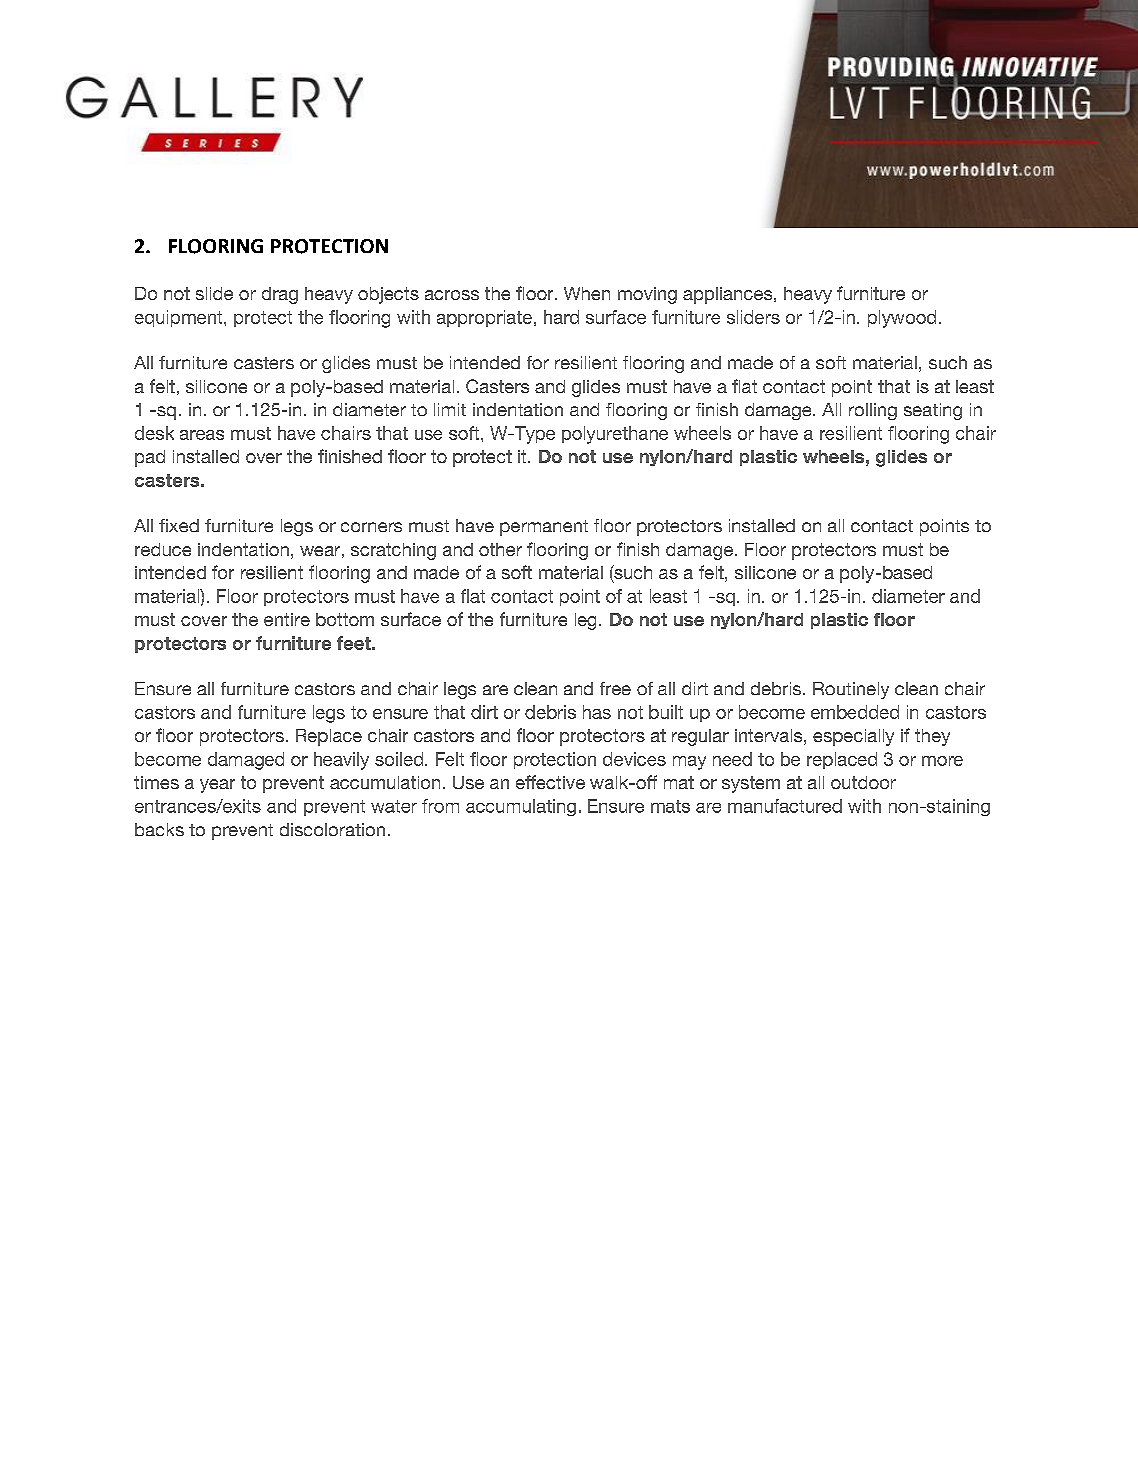  What do you see at coordinates (544, 528) in the screenshot?
I see `permanent` at bounding box center [544, 528].
